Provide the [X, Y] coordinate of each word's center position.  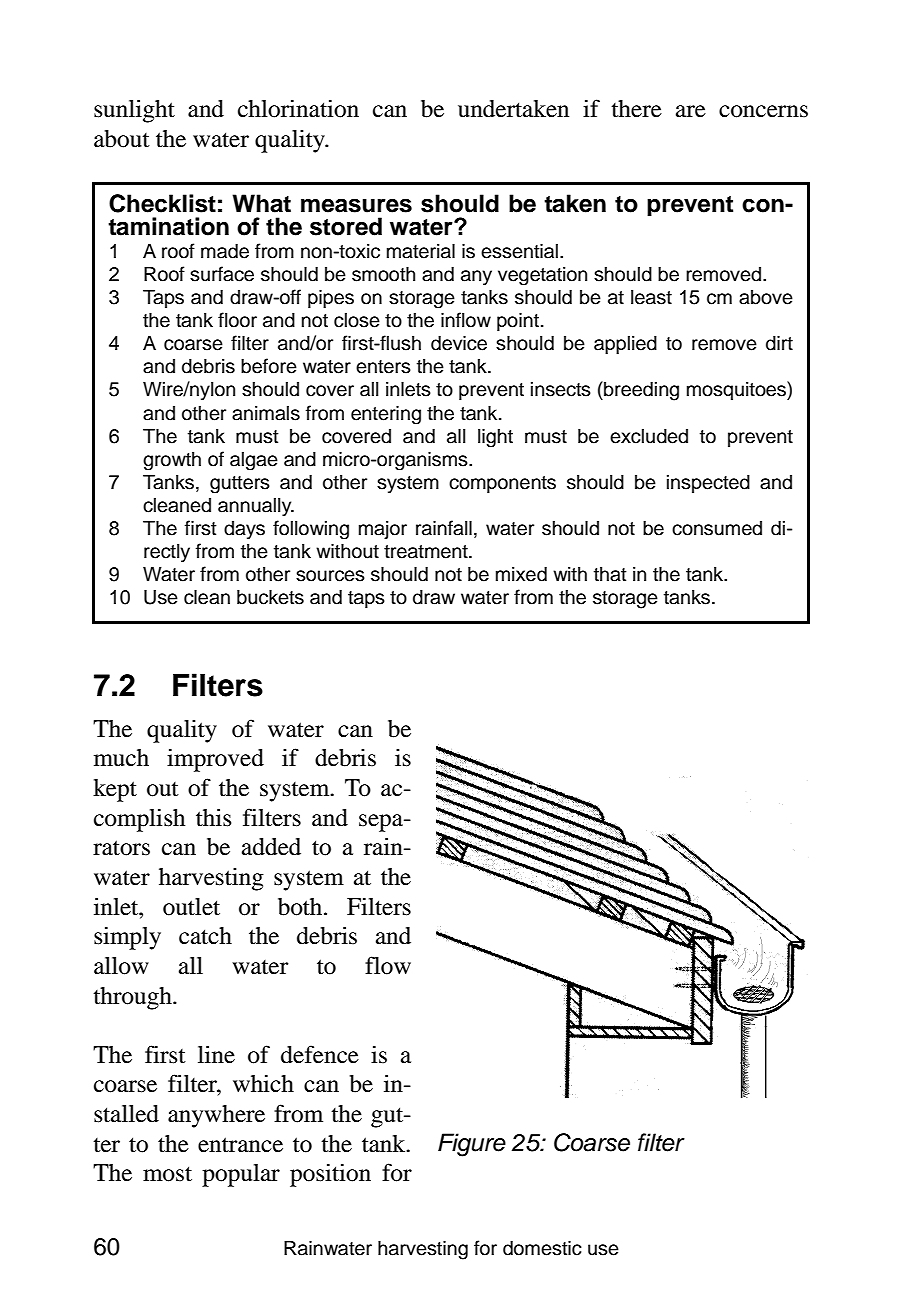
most [167, 1174]
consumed [717, 528]
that [610, 574]
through [133, 998]
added [271, 847]
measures [356, 206]
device [459, 343]
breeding [640, 391]
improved [215, 760]
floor [237, 320]
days [244, 530]
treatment [427, 552]
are [691, 111]
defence [320, 1054]
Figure [472, 1145]
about [122, 139]
